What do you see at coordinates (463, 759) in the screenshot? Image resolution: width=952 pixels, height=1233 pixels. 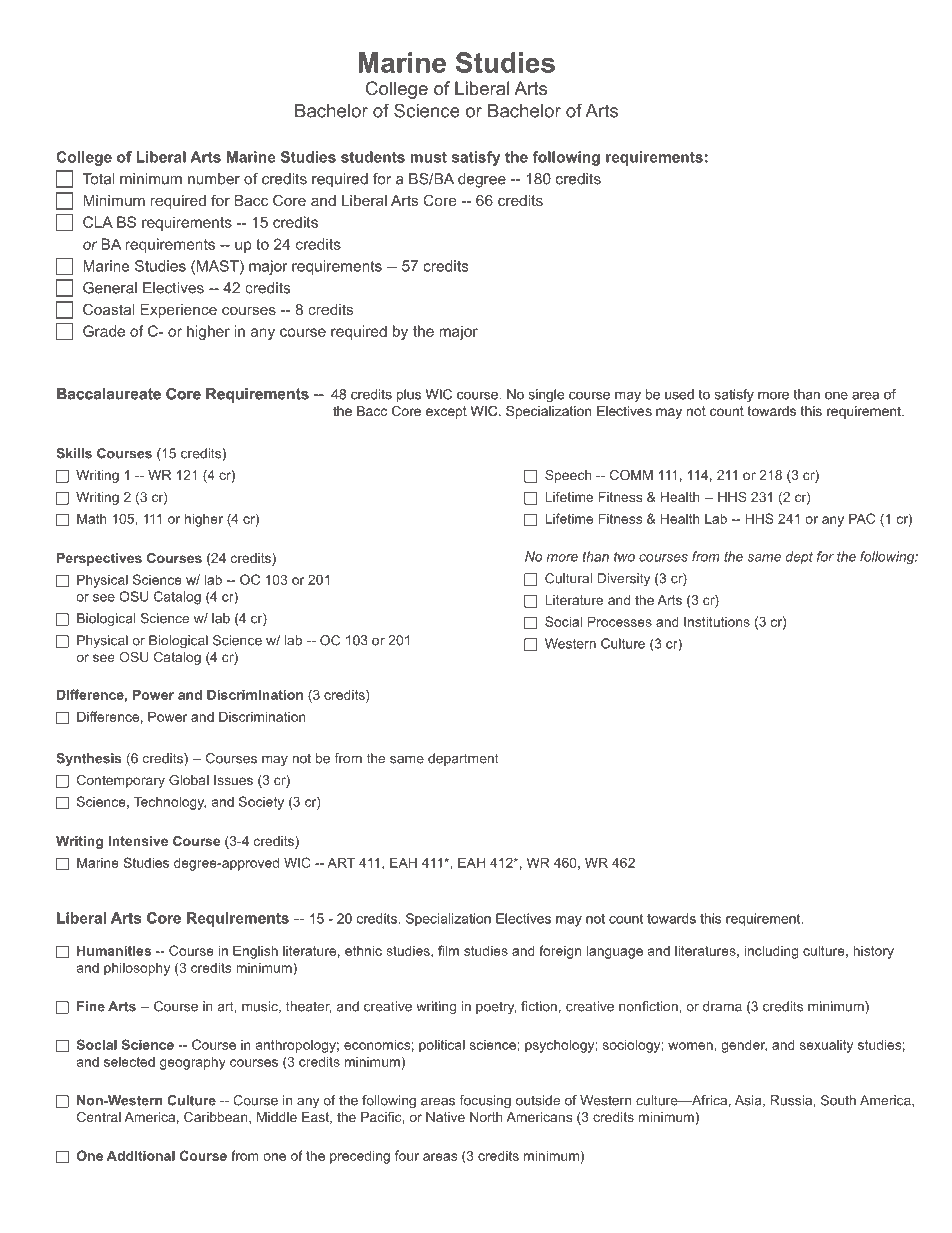 I see `department` at bounding box center [463, 759].
